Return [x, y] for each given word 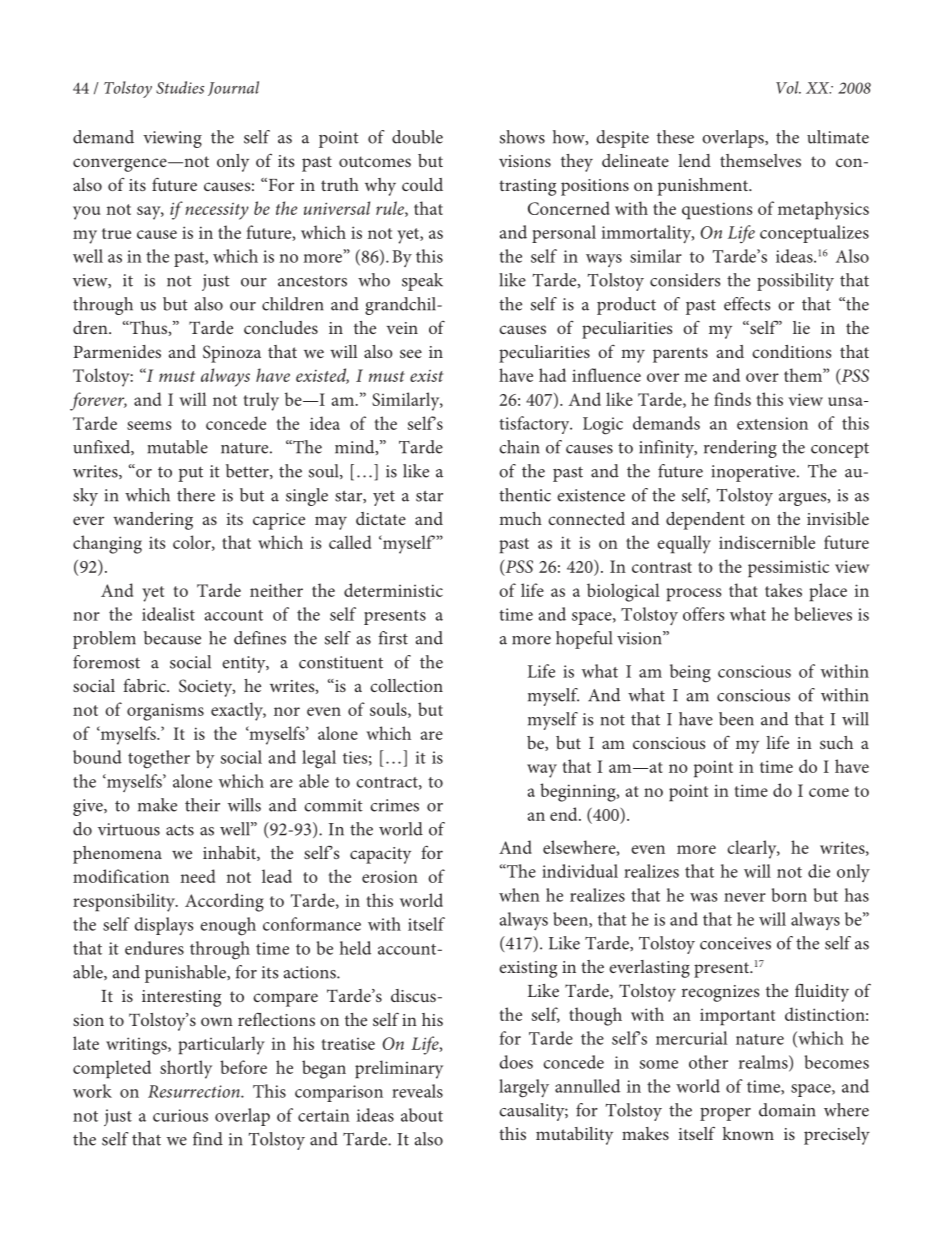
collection [406, 685]
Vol [788, 87]
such [836, 742]
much [520, 518]
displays [163, 926]
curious [180, 1115]
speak [422, 282]
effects [747, 304]
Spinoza [232, 354]
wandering [153, 521]
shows [522, 137]
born [789, 895]
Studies [180, 87]
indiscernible [767, 542]
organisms [165, 712]
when [519, 895]
